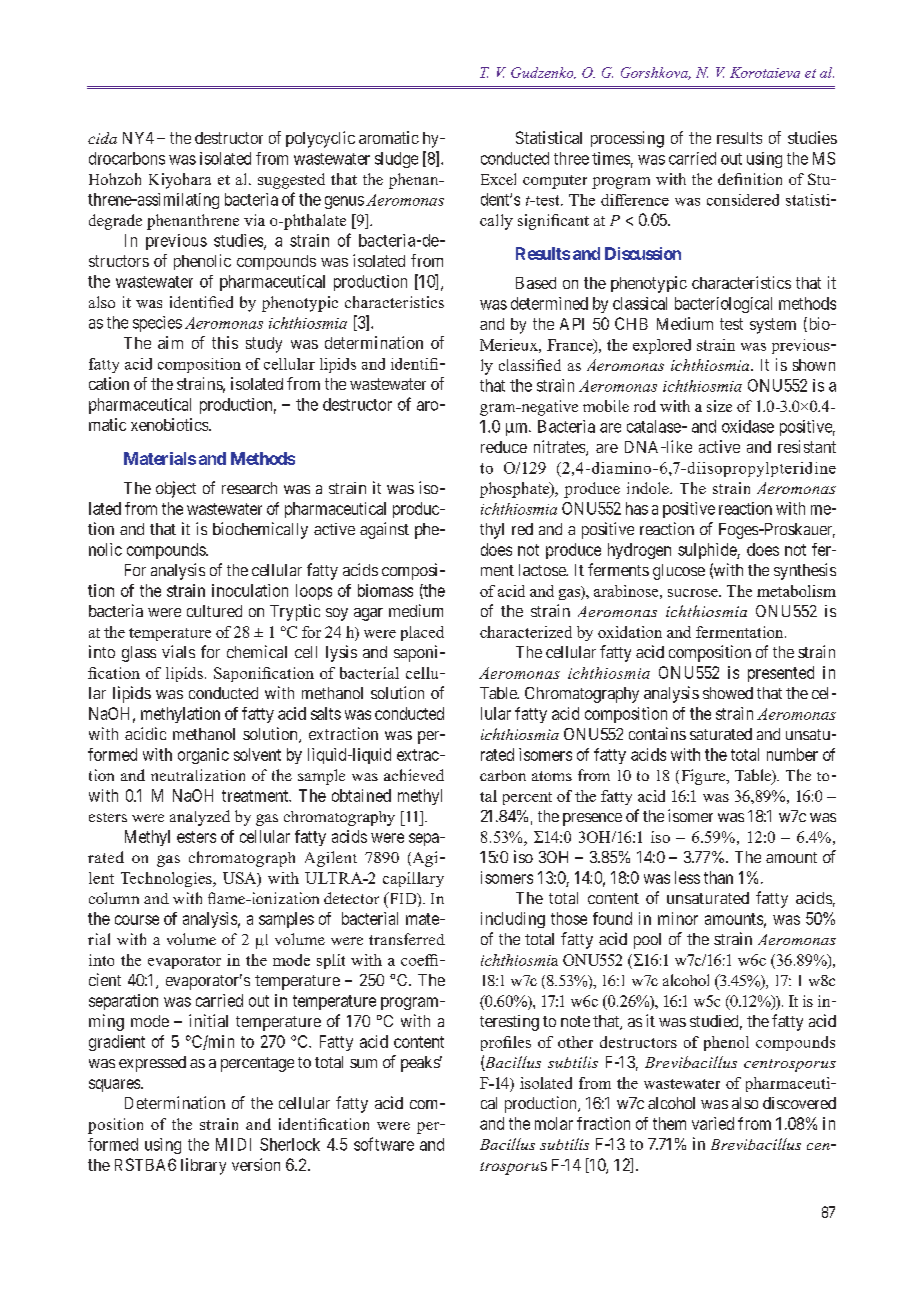 The width and height of the screenshot is (924, 1308). What do you see at coordinates (422, 633) in the screenshot?
I see `placed` at bounding box center [422, 633].
